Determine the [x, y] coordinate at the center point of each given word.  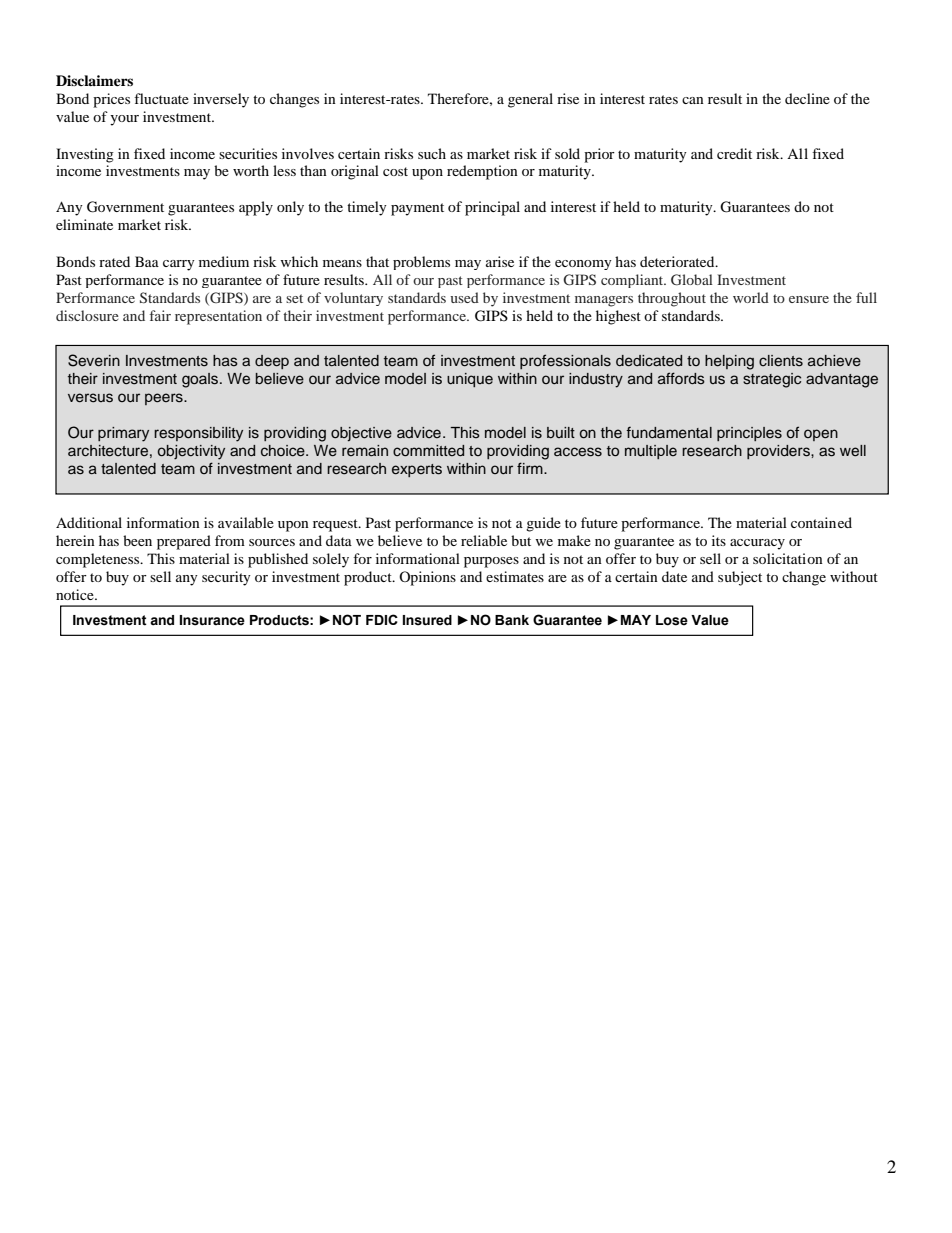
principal [492, 208]
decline [807, 98]
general [530, 100]
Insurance [212, 620]
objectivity [191, 452]
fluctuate [161, 98]
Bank [512, 620]
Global [692, 279]
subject [740, 578]
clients [781, 361]
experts [417, 470]
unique [470, 380]
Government [125, 207]
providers [779, 452]
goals [201, 380]
